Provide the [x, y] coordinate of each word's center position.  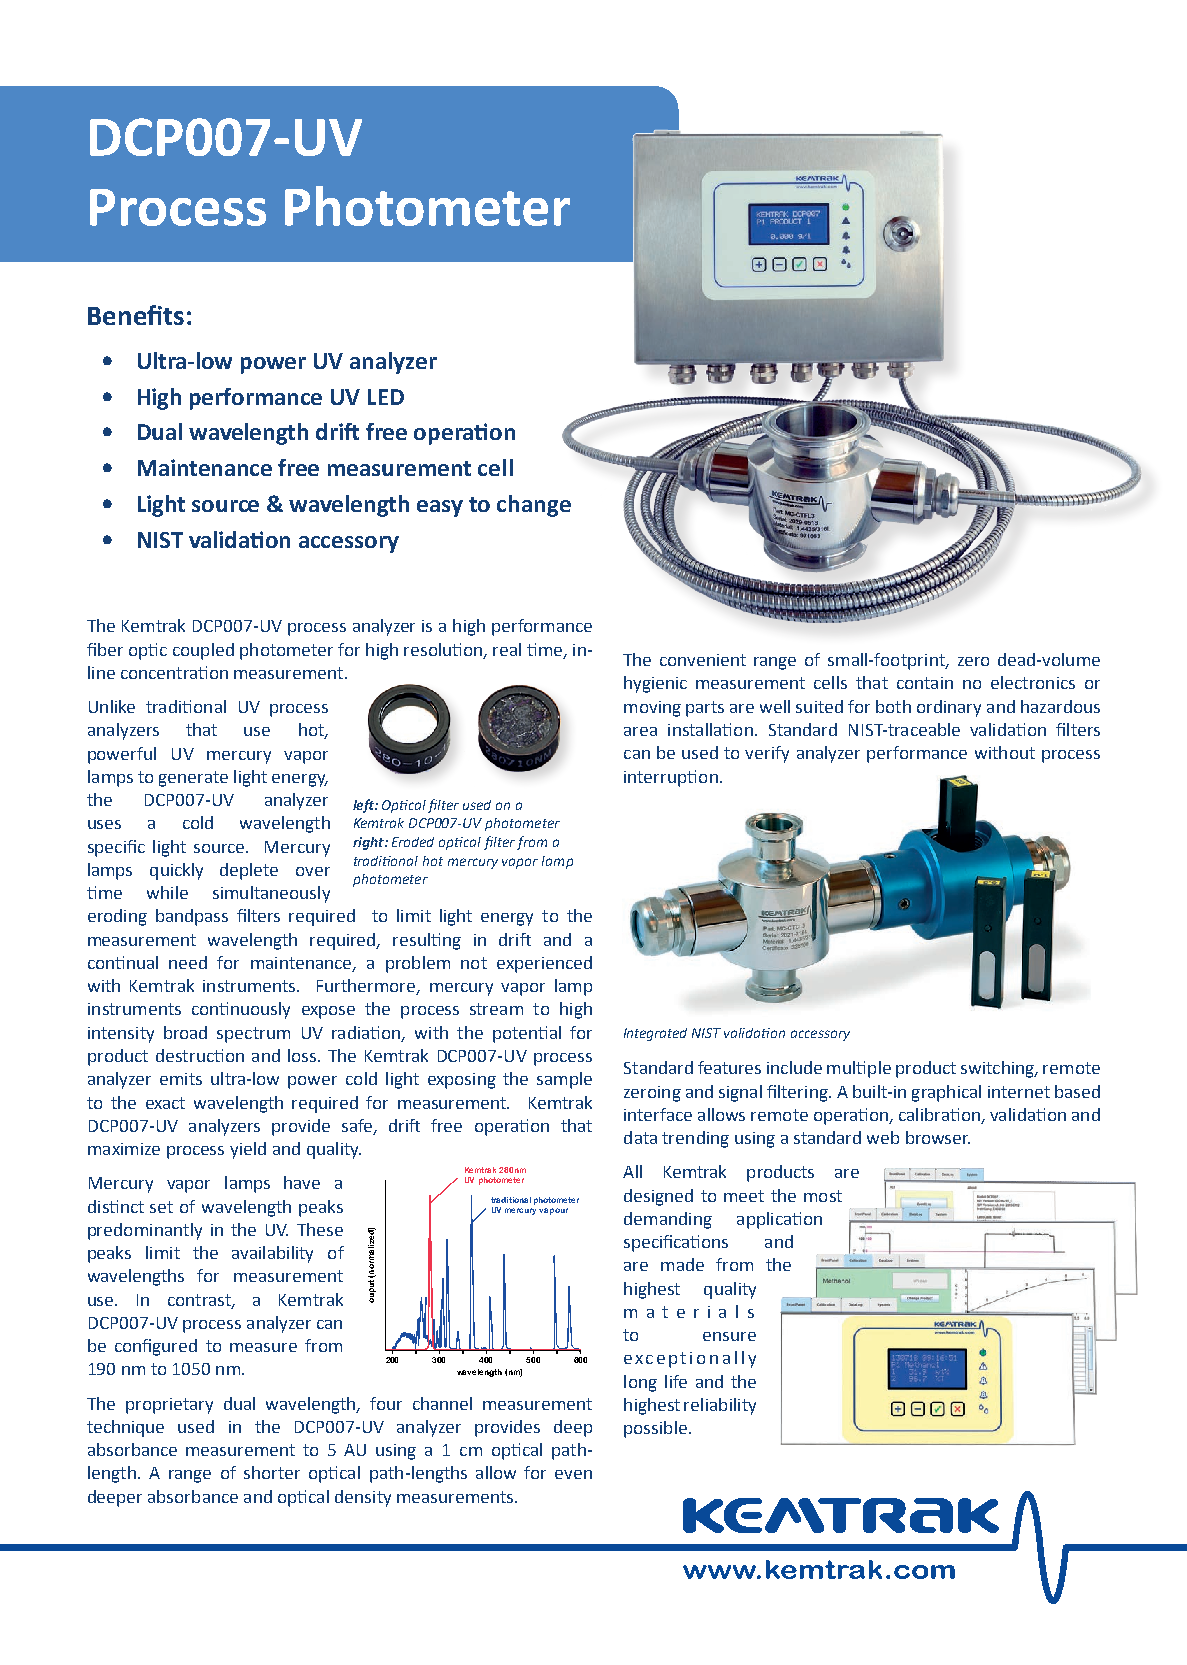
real [507, 649]
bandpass [192, 917]
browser [938, 1137]
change [534, 506]
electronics [1033, 682]
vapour [553, 1211]
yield [248, 1150]
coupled [203, 651]
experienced [544, 964]
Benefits [136, 315]
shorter [272, 1472]
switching [998, 1069]
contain [925, 683]
